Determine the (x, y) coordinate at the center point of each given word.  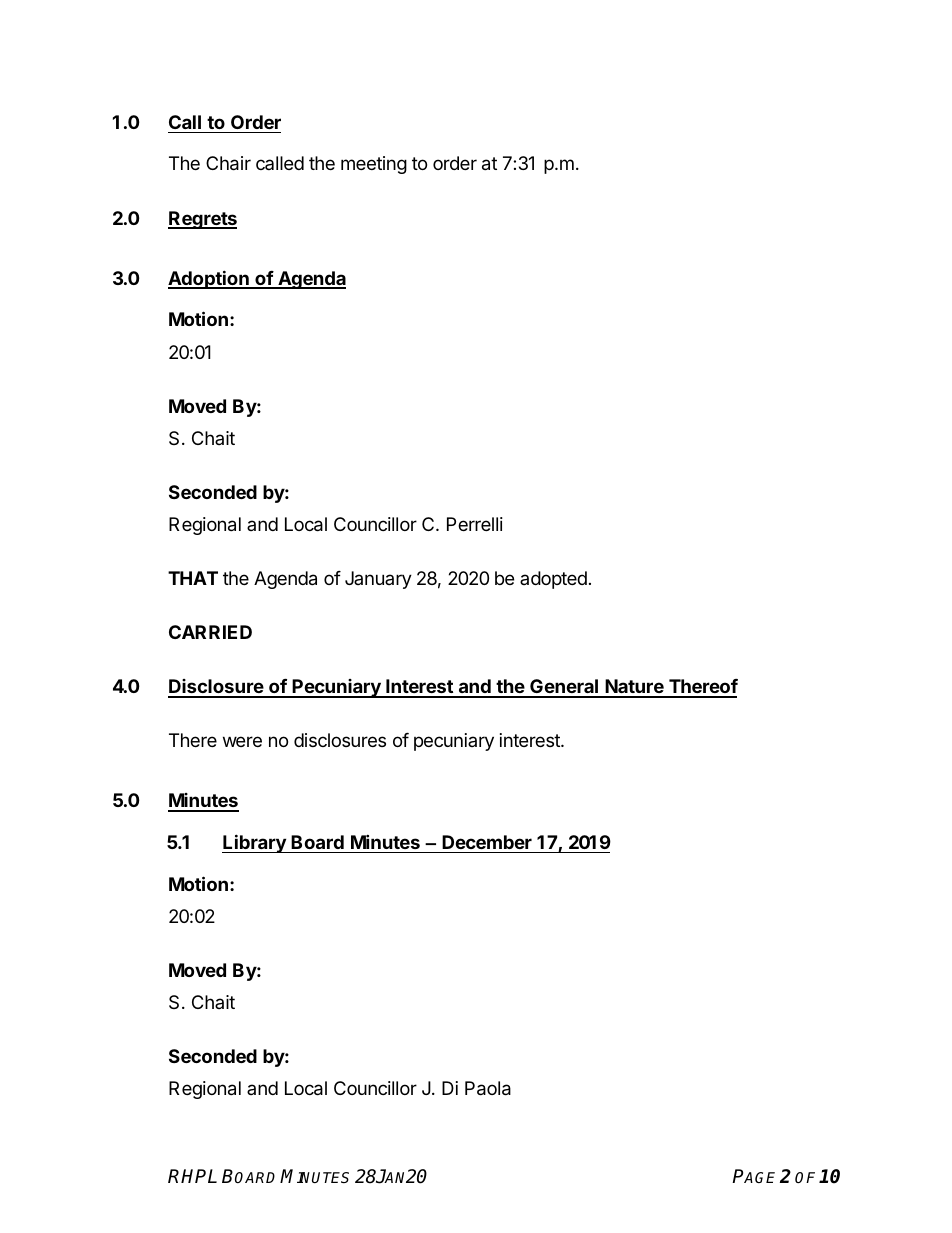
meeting (374, 165)
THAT (193, 578)
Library (255, 843)
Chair (228, 163)
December (487, 842)
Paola (488, 1088)
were (242, 741)
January (378, 580)
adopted (553, 580)
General (564, 688)
